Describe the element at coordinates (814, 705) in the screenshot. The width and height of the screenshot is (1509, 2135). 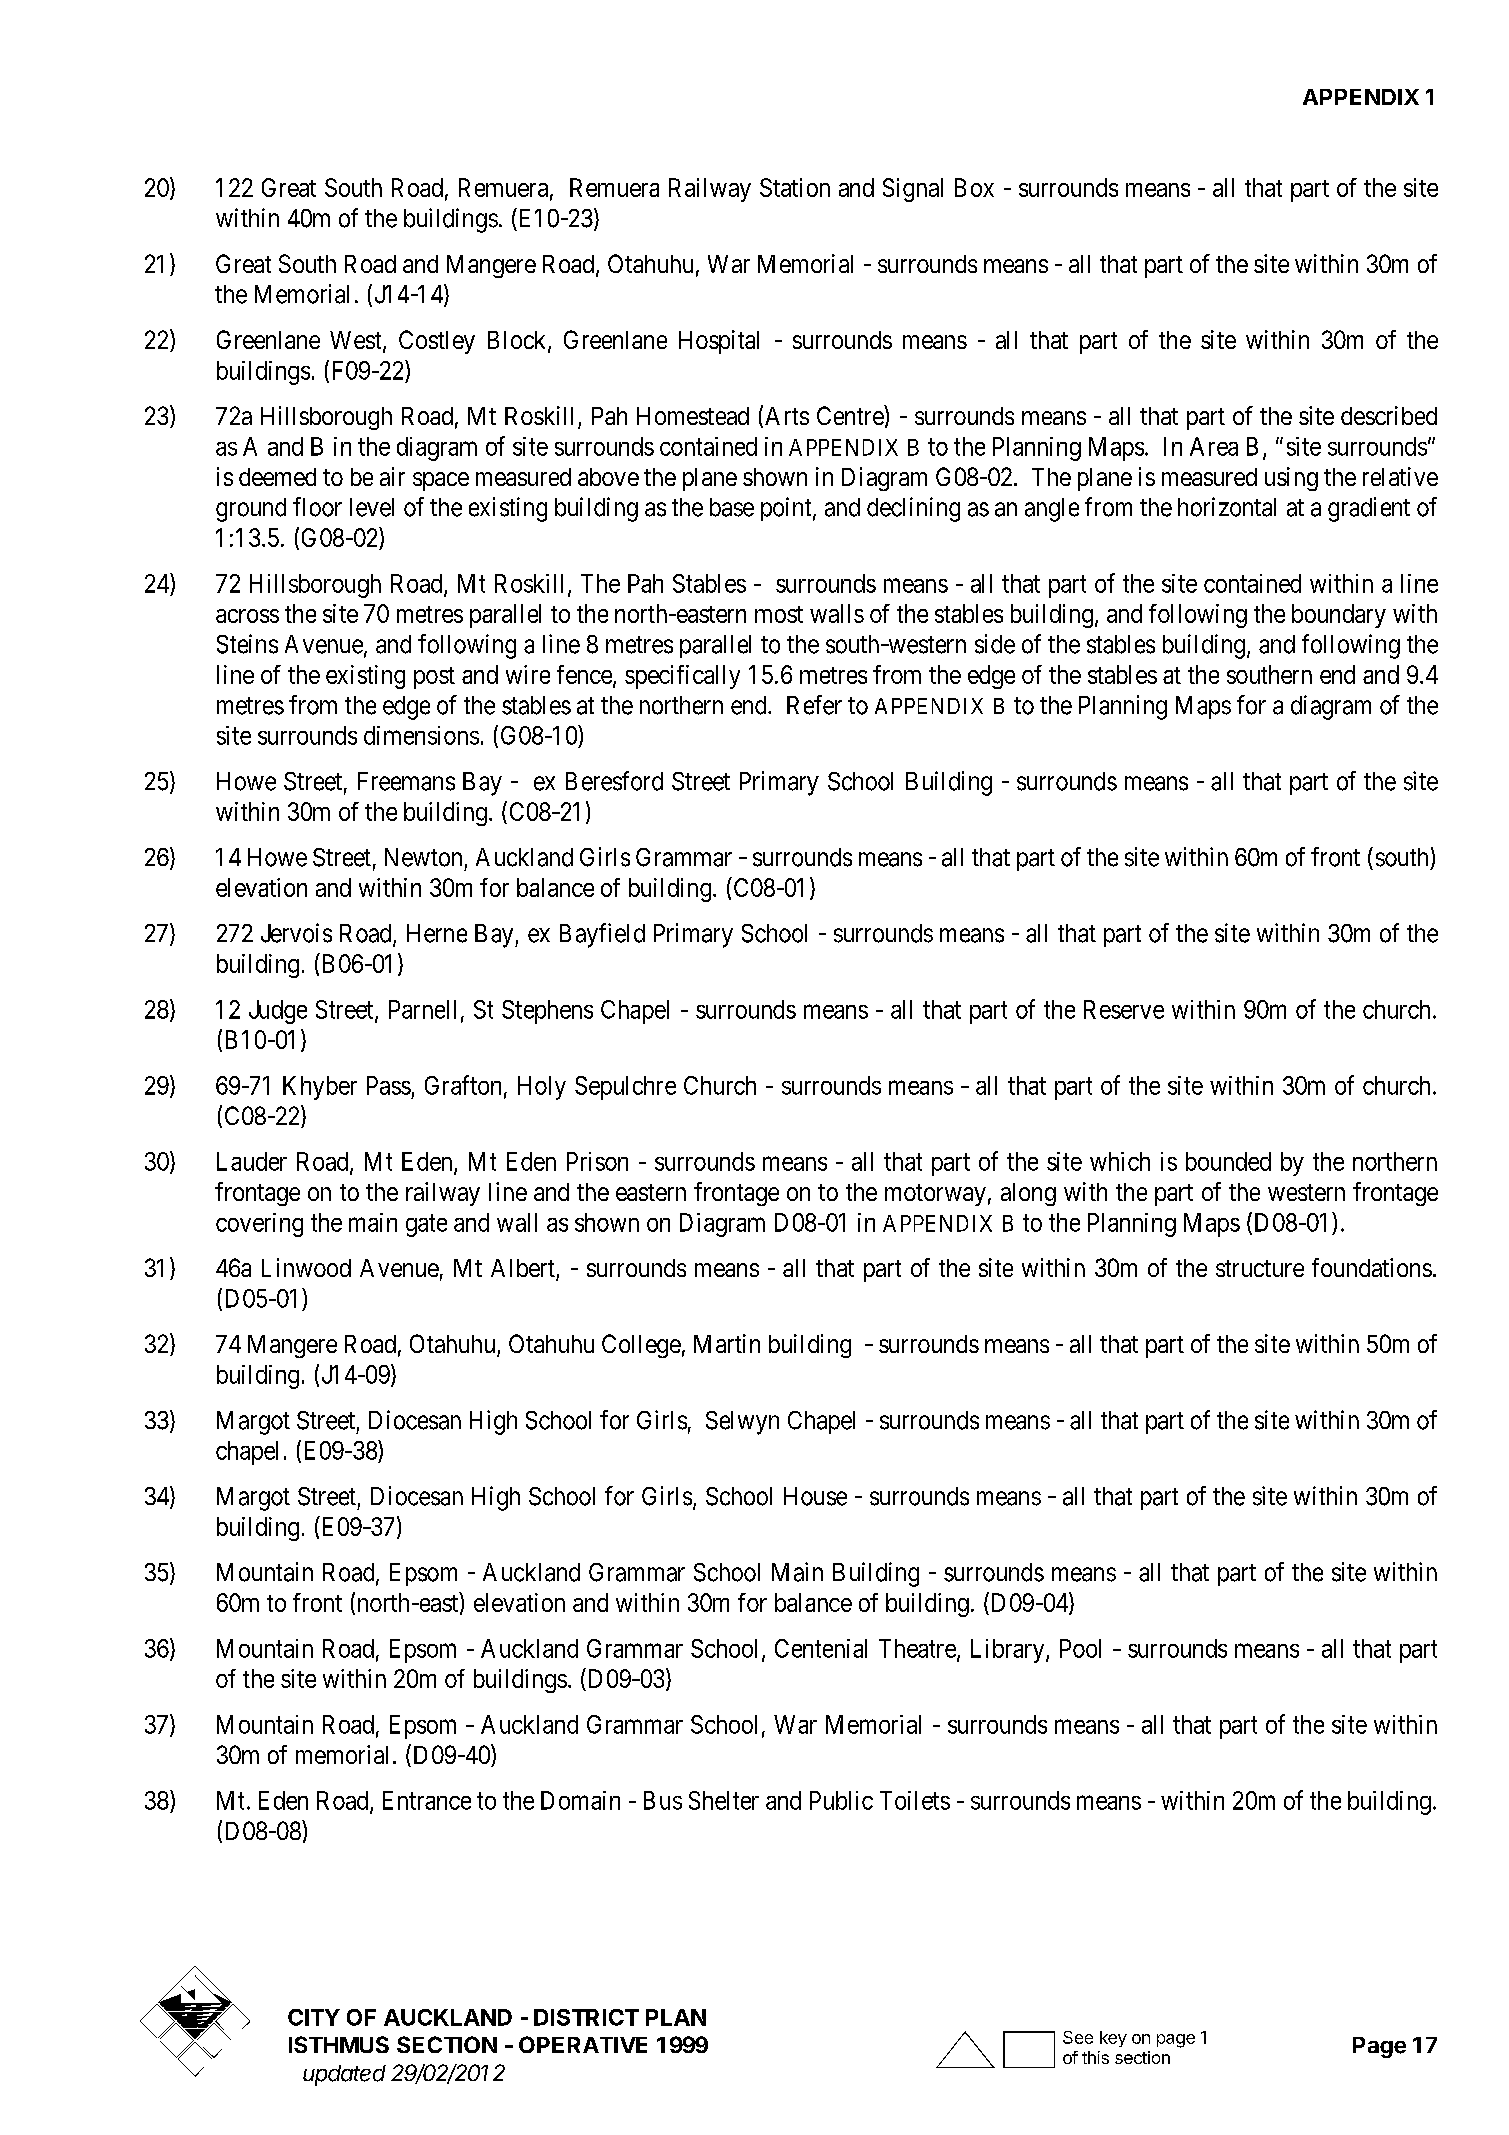
I see `Refer` at that location.
